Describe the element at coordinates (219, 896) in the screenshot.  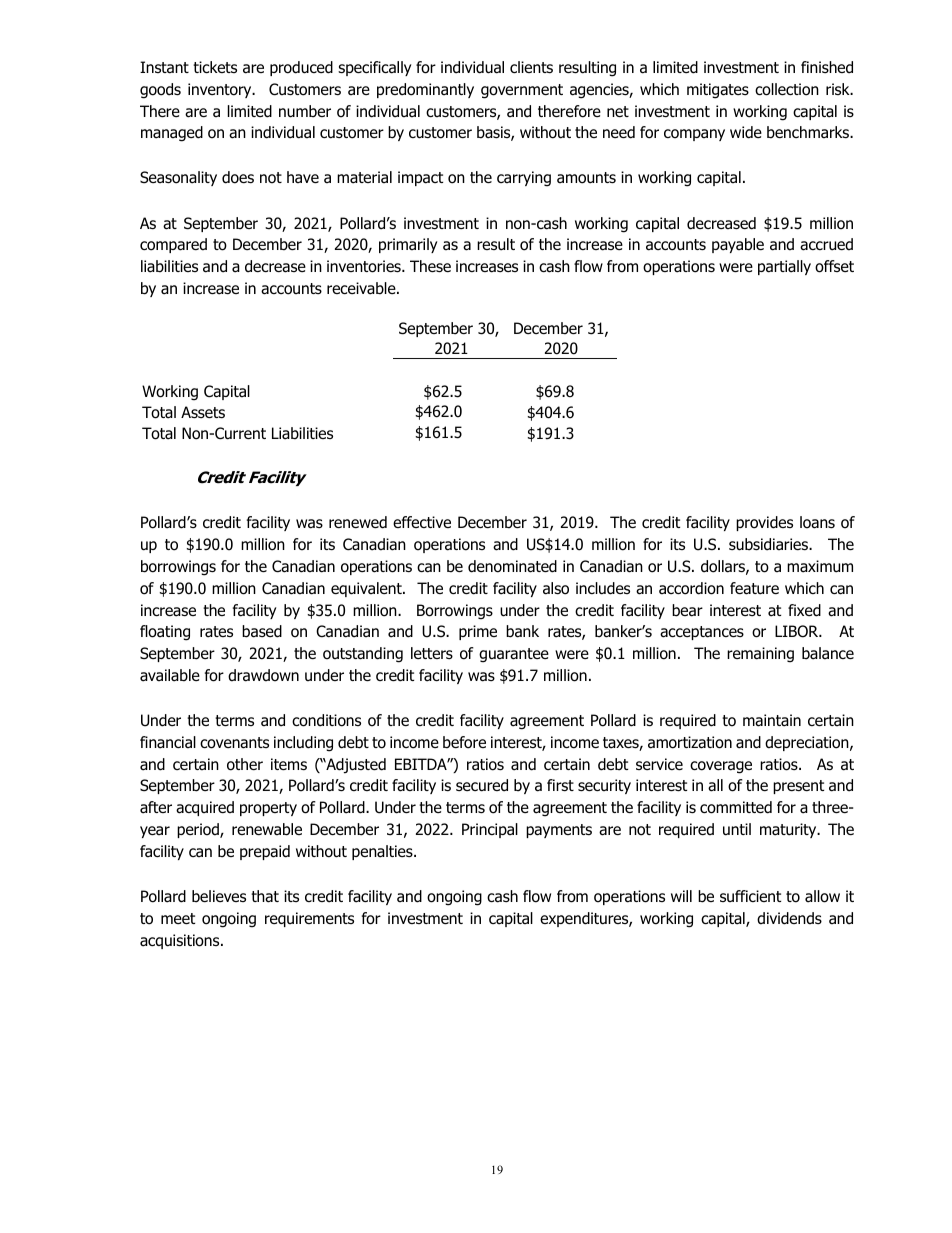
I see `believes` at that location.
